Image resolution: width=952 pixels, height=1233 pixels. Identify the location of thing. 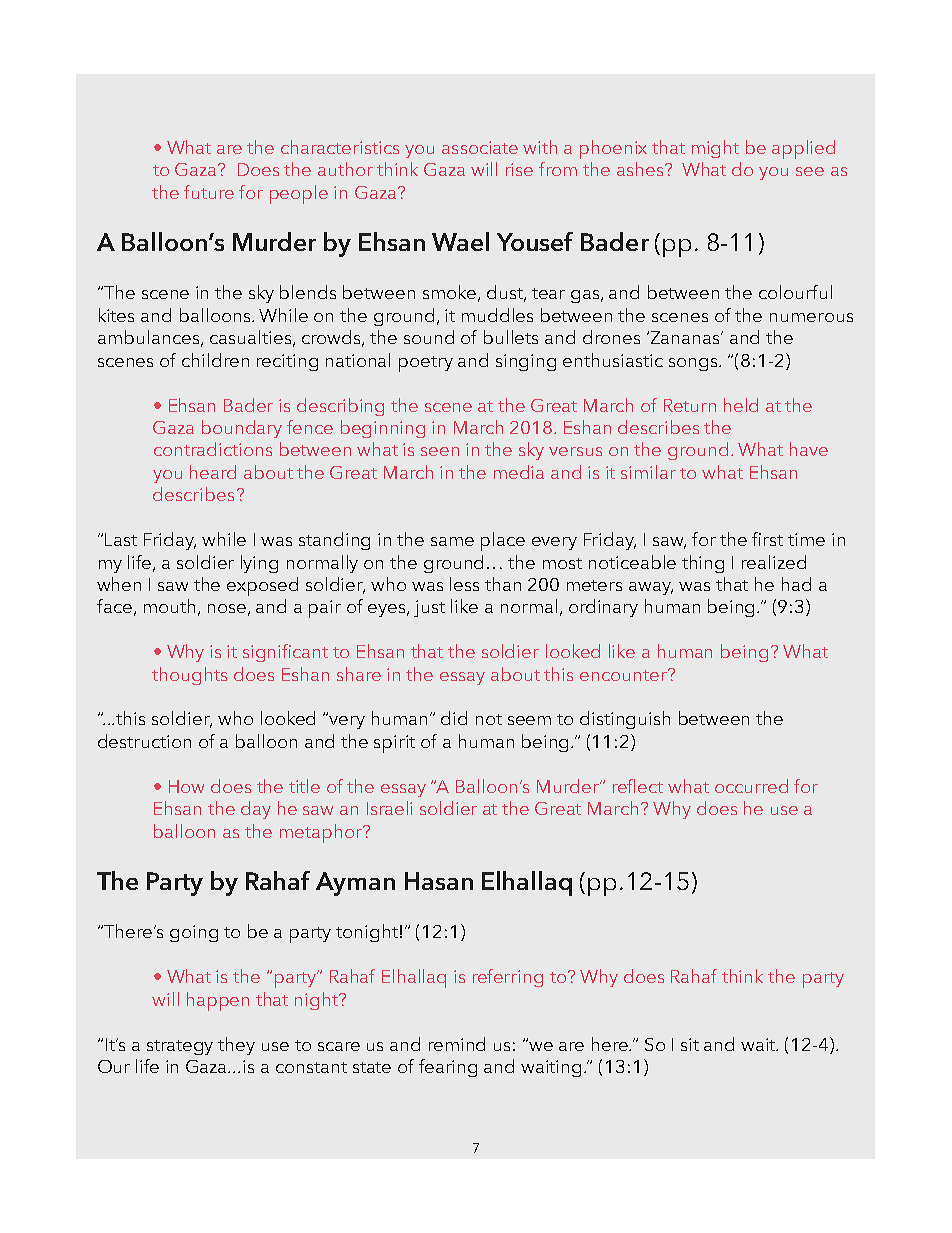
(703, 564).
